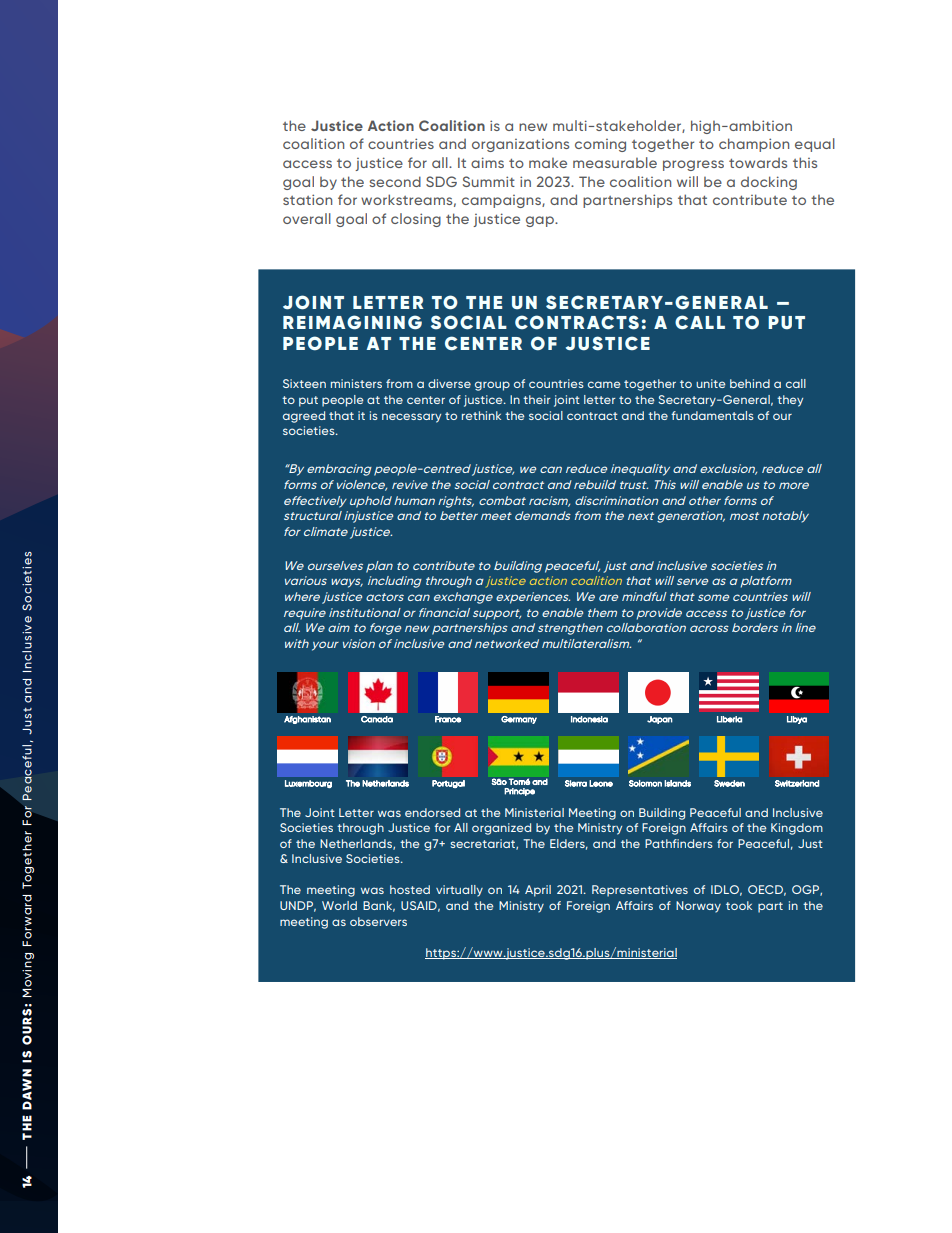 Image resolution: width=952 pixels, height=1233 pixels. What do you see at coordinates (519, 720) in the screenshot?
I see `Germany` at bounding box center [519, 720].
